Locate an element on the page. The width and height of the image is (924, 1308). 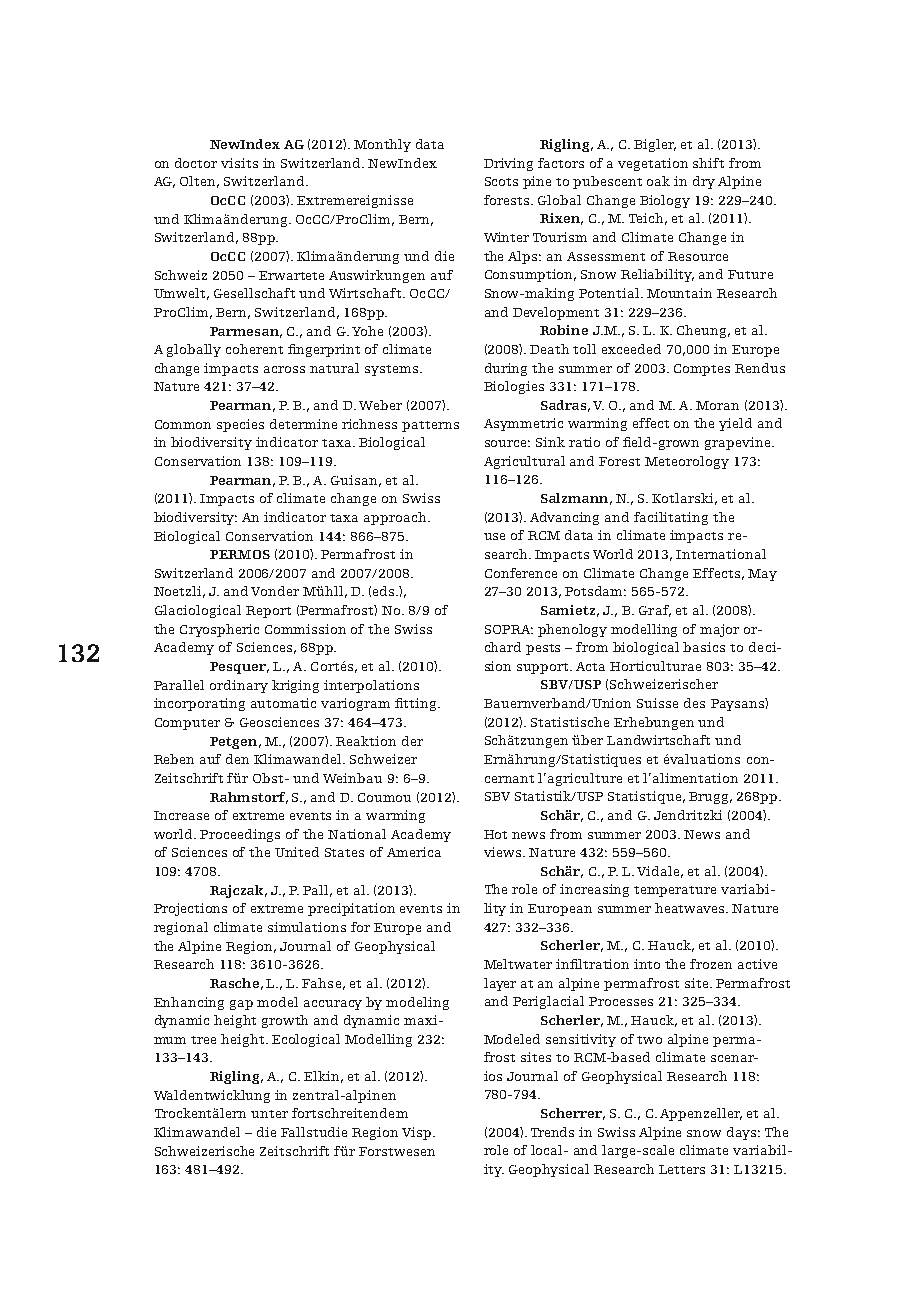
Scots is located at coordinates (501, 181).
